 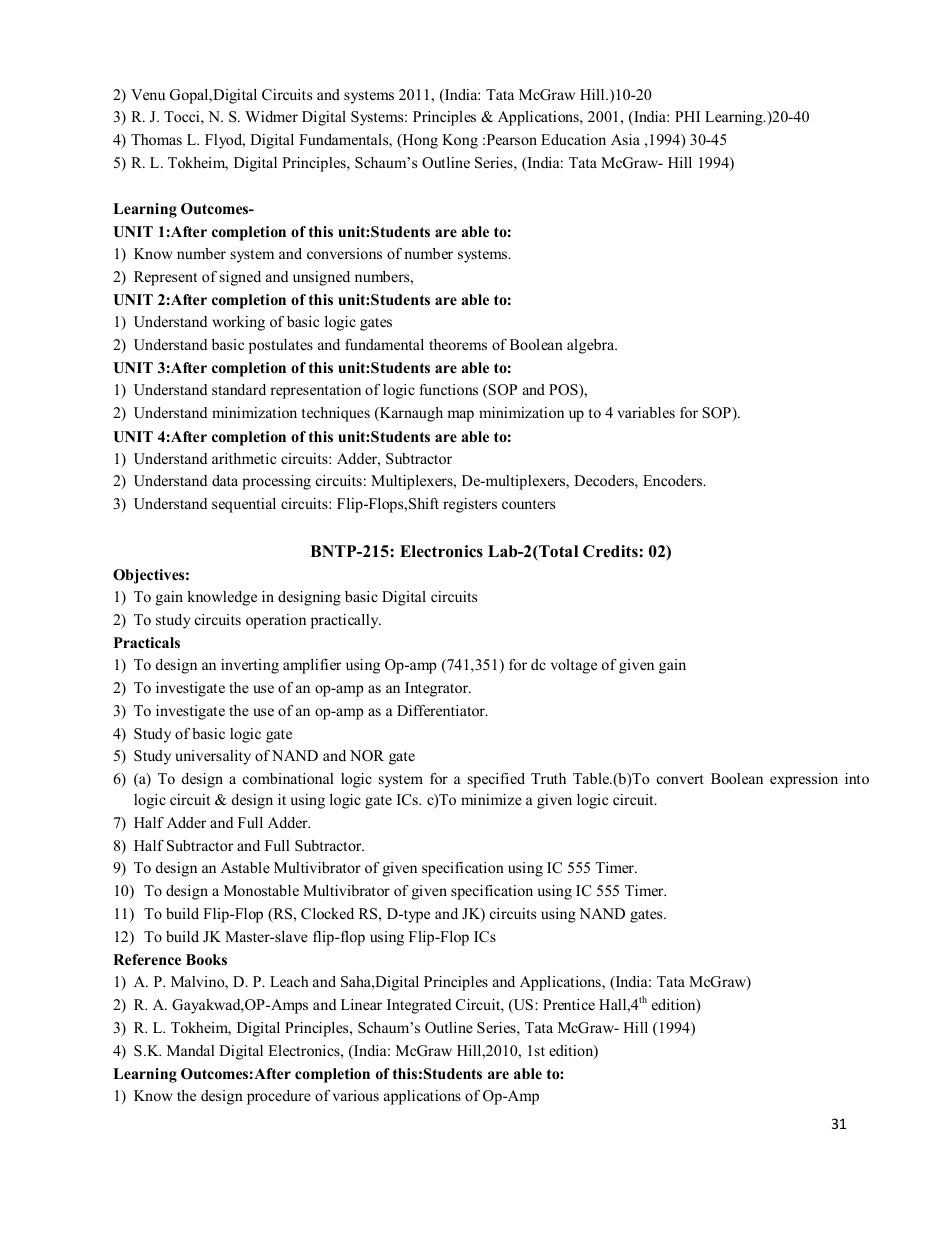 I want to click on Kong, so click(x=460, y=141).
